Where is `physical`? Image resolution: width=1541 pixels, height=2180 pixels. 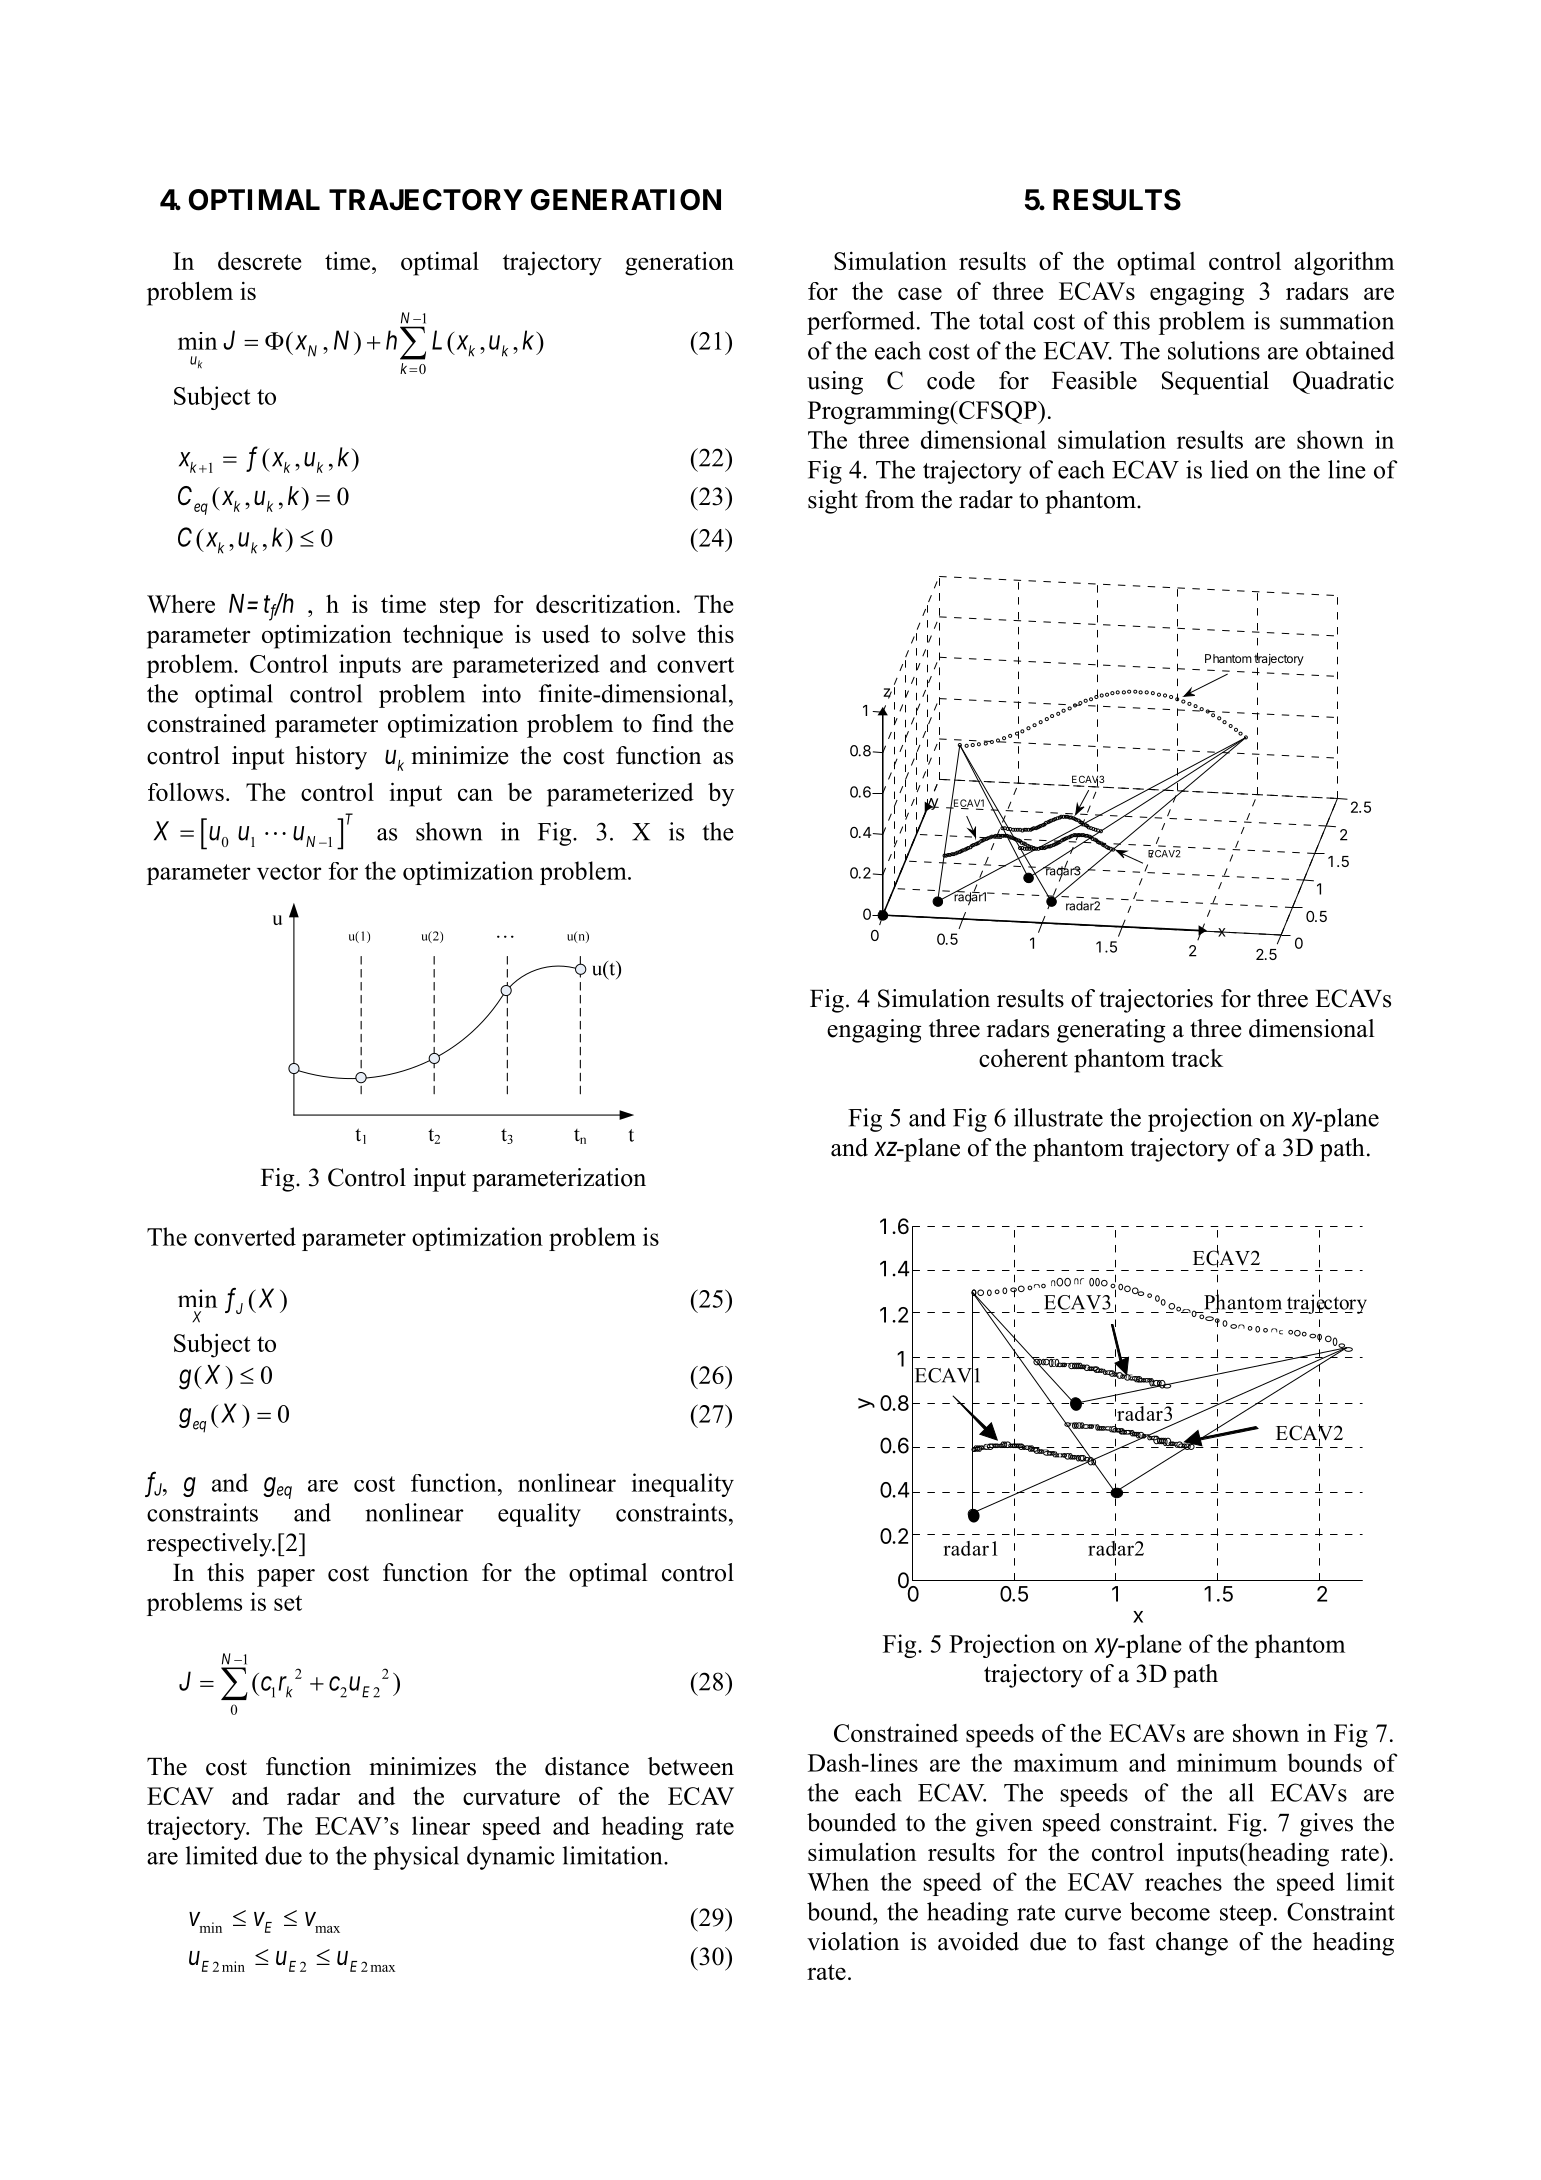 physical is located at coordinates (416, 1858).
